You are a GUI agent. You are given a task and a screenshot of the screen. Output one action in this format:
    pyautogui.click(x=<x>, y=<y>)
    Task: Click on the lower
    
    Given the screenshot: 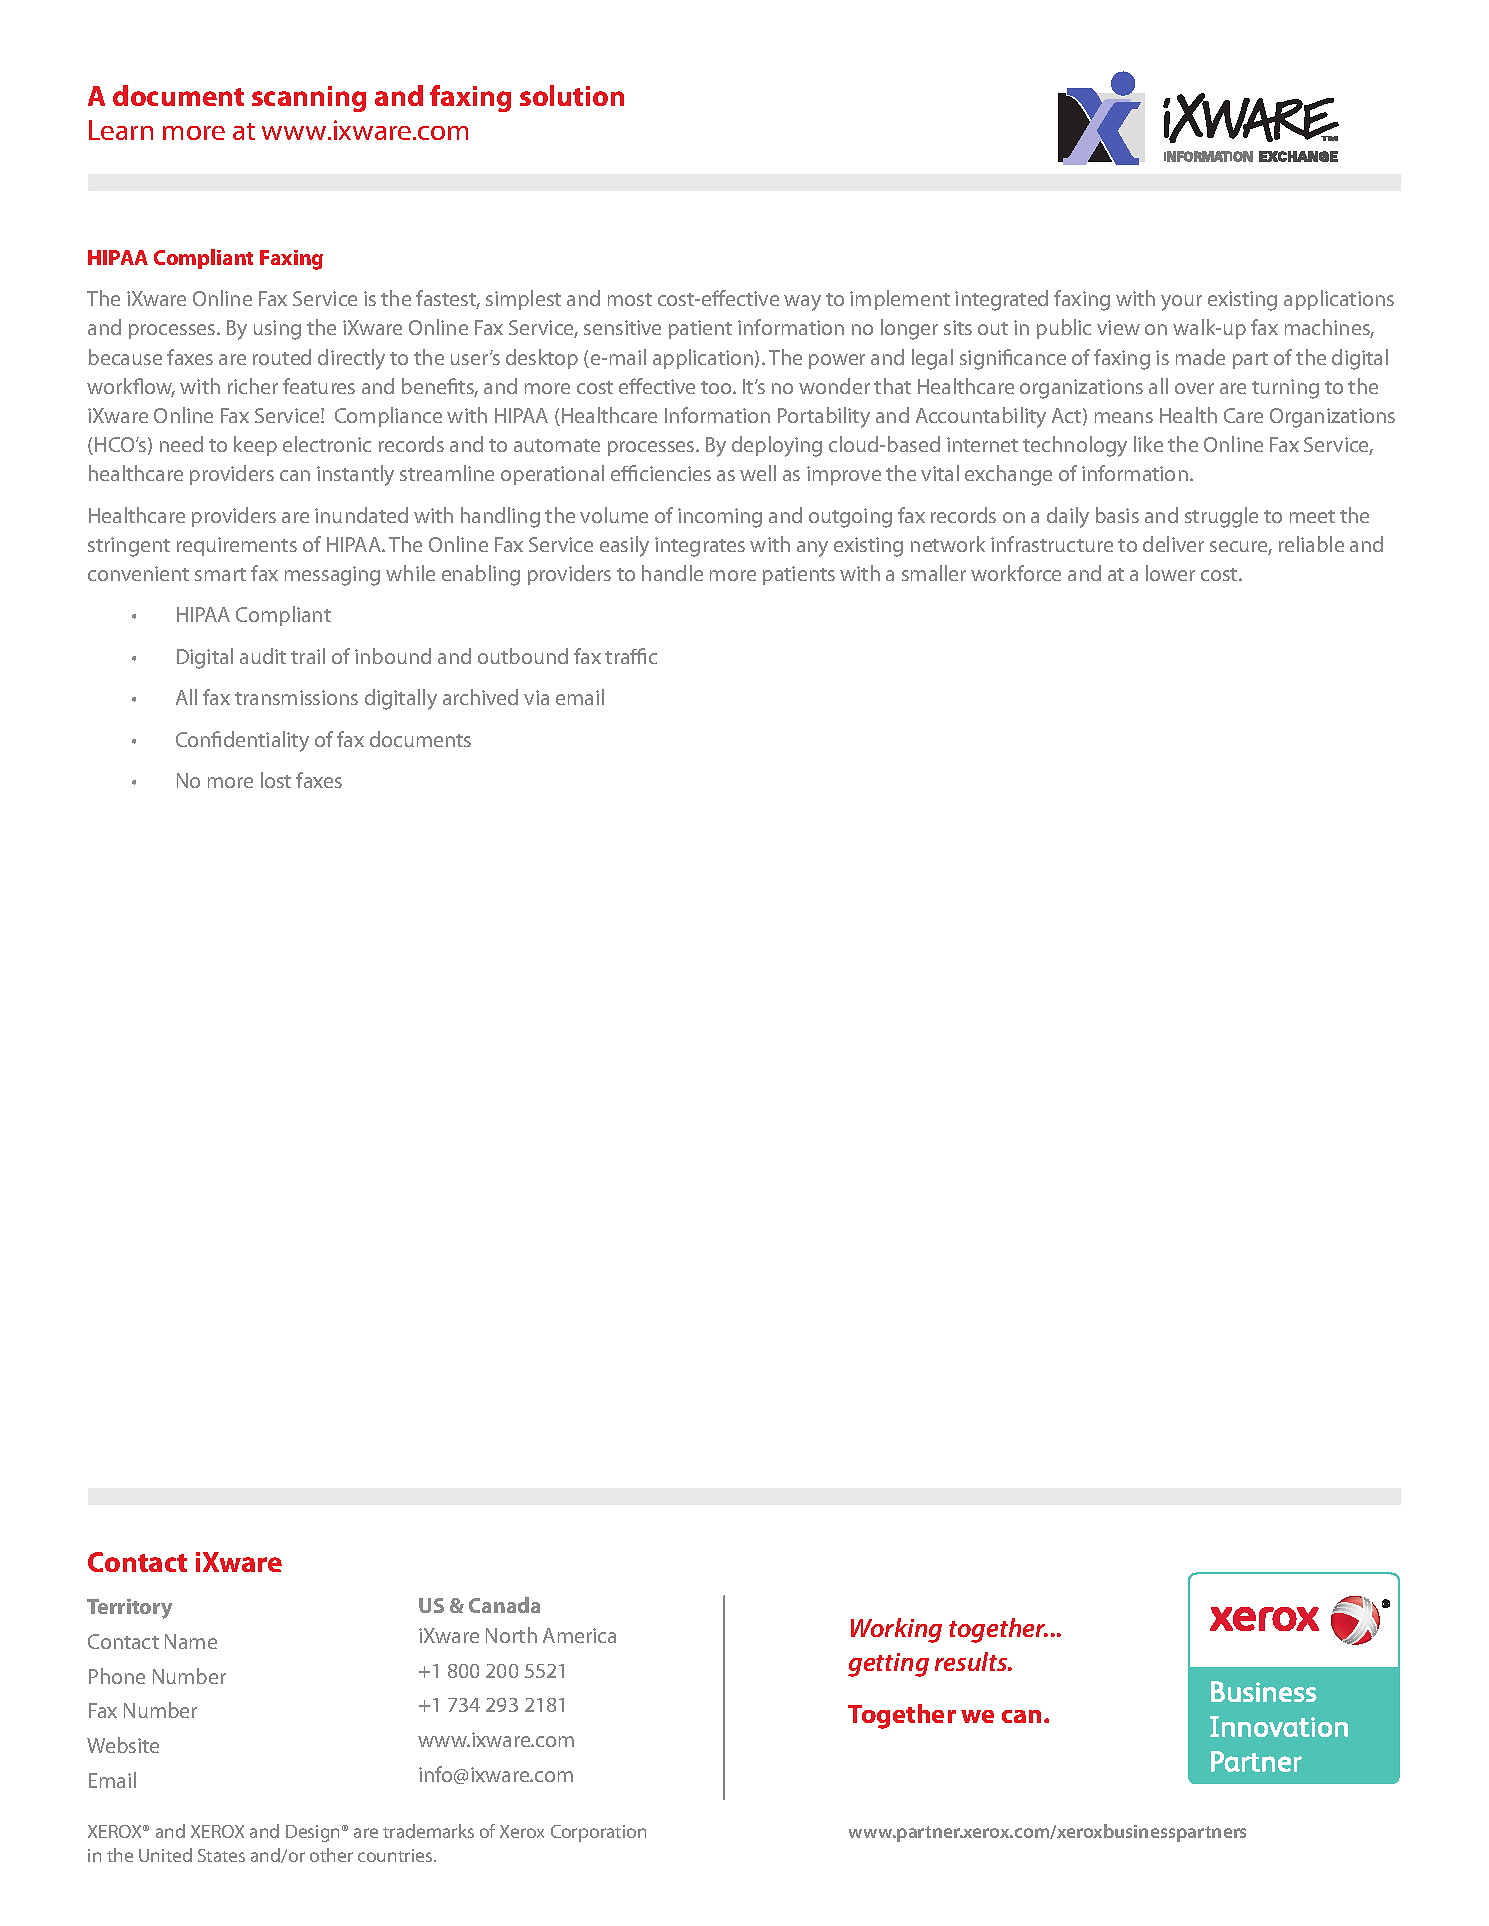 What is the action you would take?
    pyautogui.click(x=1170, y=573)
